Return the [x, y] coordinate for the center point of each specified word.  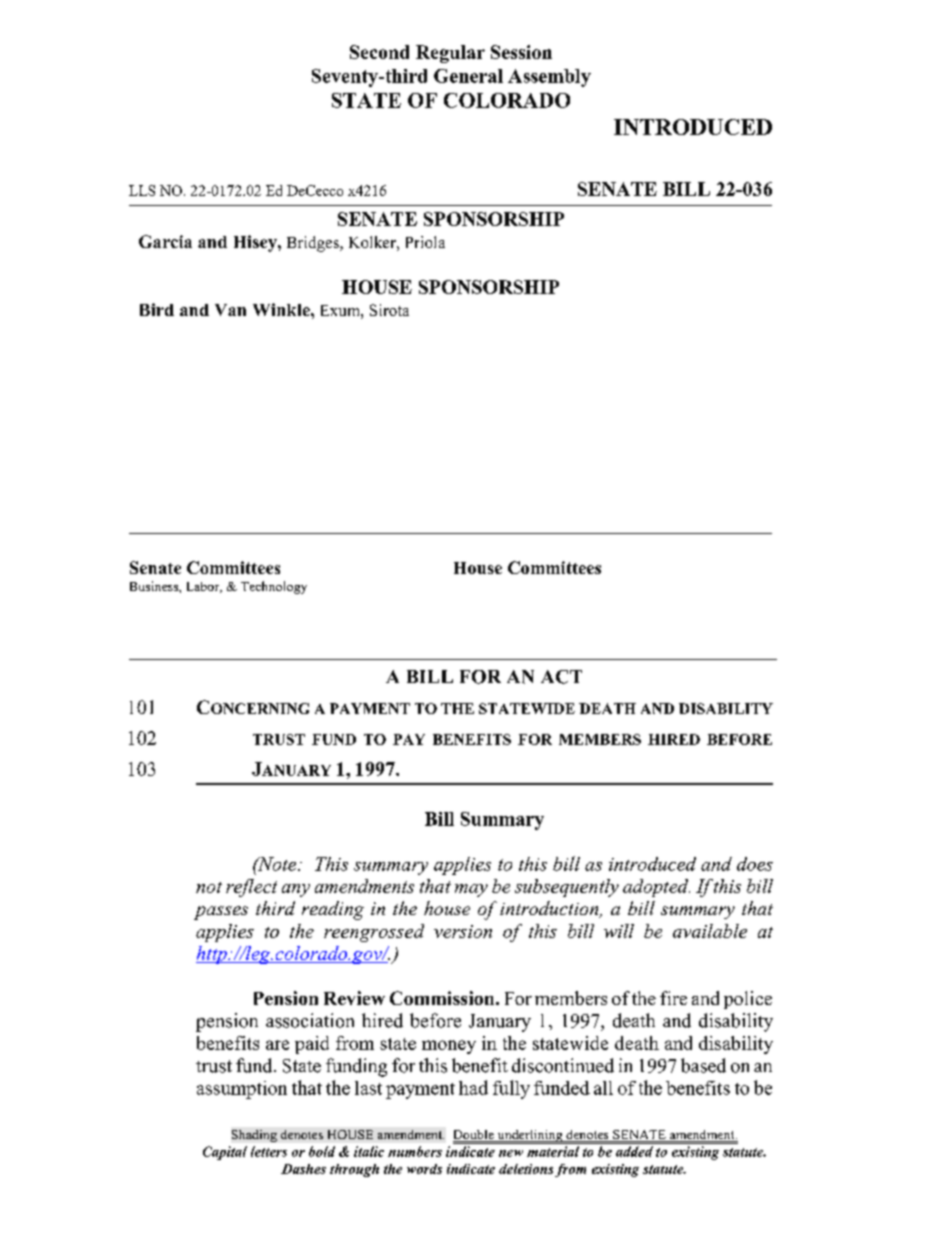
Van [230, 310]
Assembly [549, 78]
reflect [251, 888]
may [471, 890]
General [468, 76]
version [463, 931]
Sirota [389, 310]
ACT [561, 677]
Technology [274, 587]
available [710, 931]
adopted [656, 888]
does [755, 864]
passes [221, 913]
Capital [225, 1153]
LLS [142, 190]
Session [521, 52]
